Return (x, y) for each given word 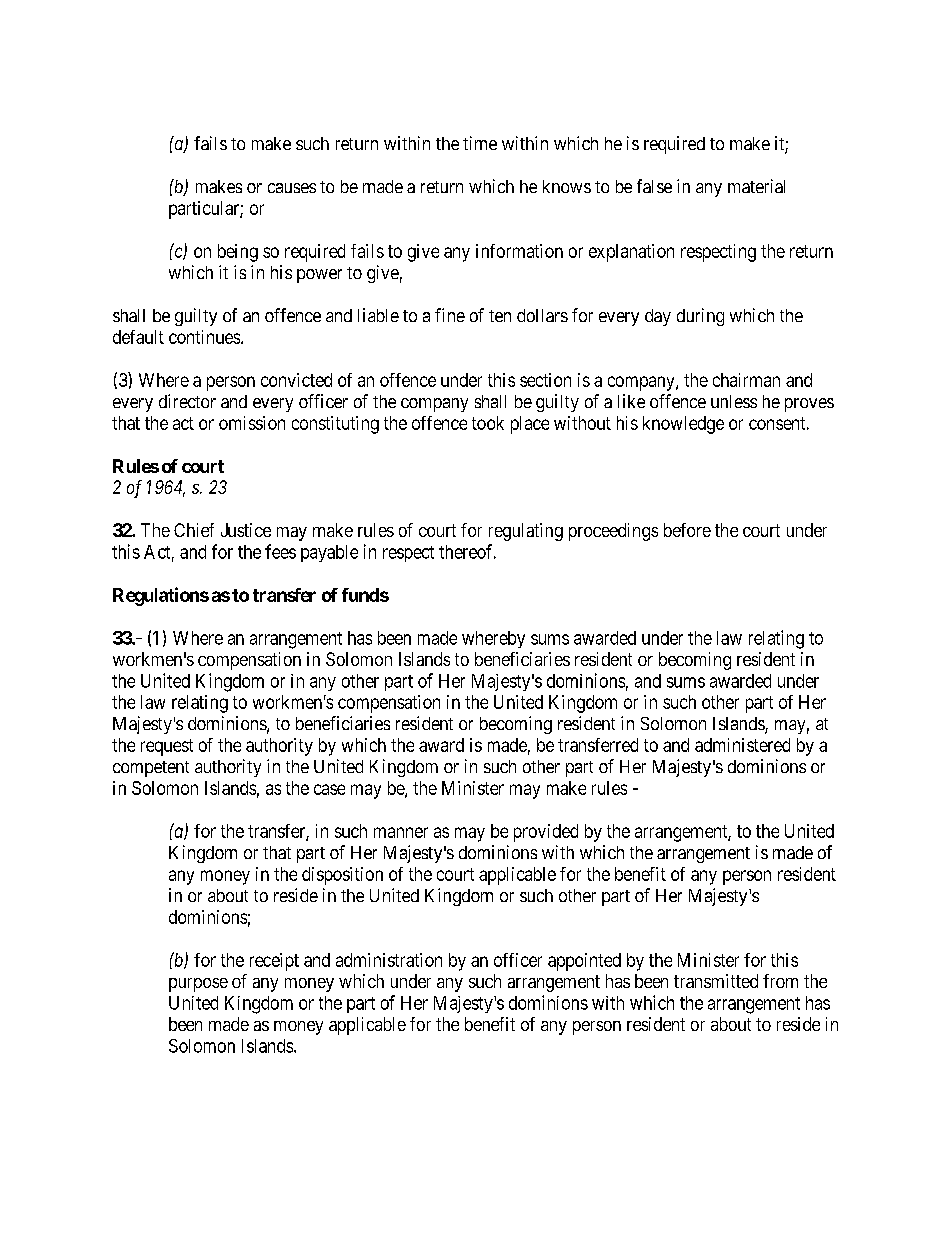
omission (252, 423)
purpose (198, 985)
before (687, 530)
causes (292, 188)
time (480, 143)
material (756, 186)
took (488, 423)
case (329, 789)
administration (389, 960)
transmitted (716, 981)
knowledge (683, 425)
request (167, 747)
